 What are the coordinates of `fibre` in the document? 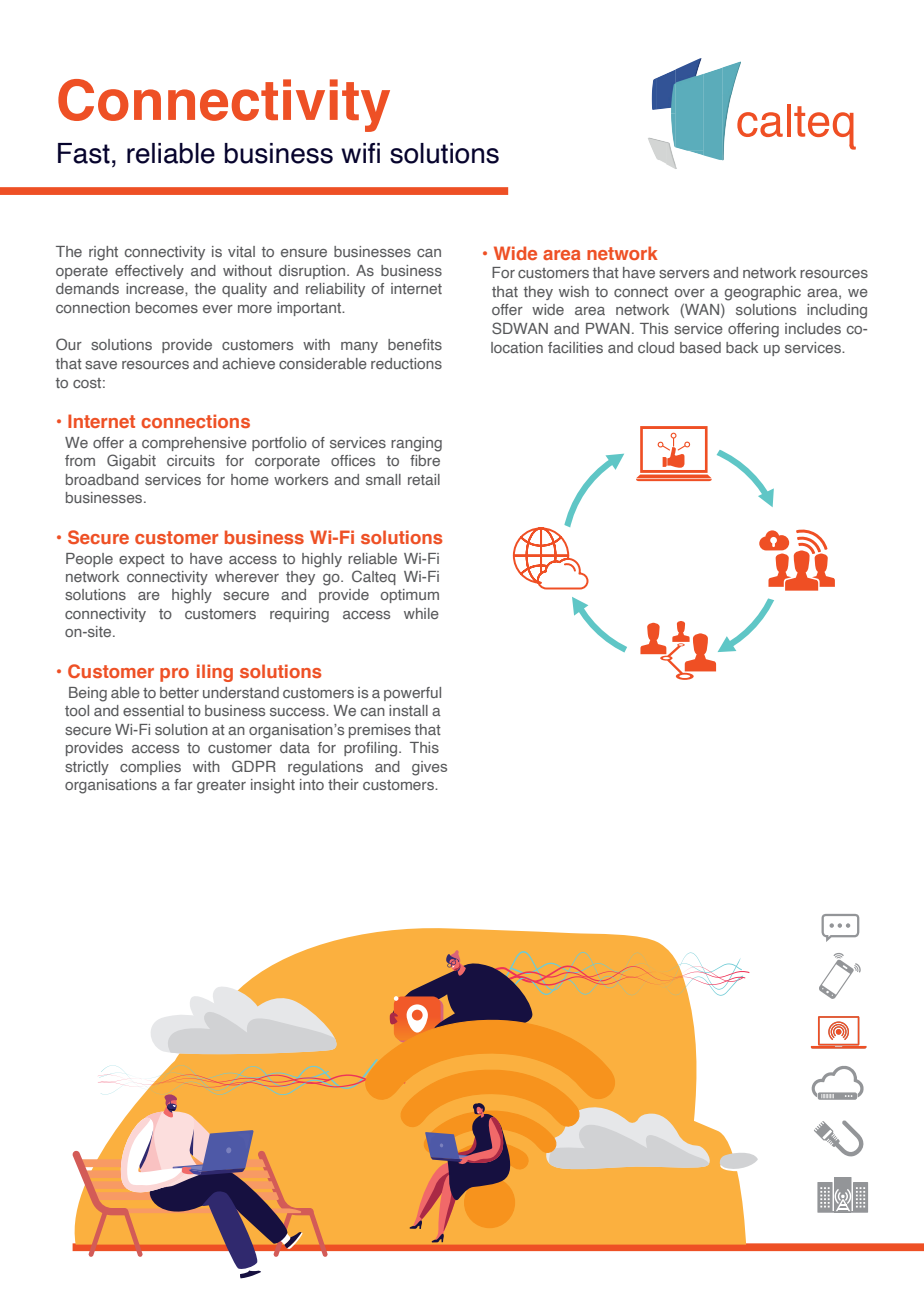 It's located at (425, 460).
